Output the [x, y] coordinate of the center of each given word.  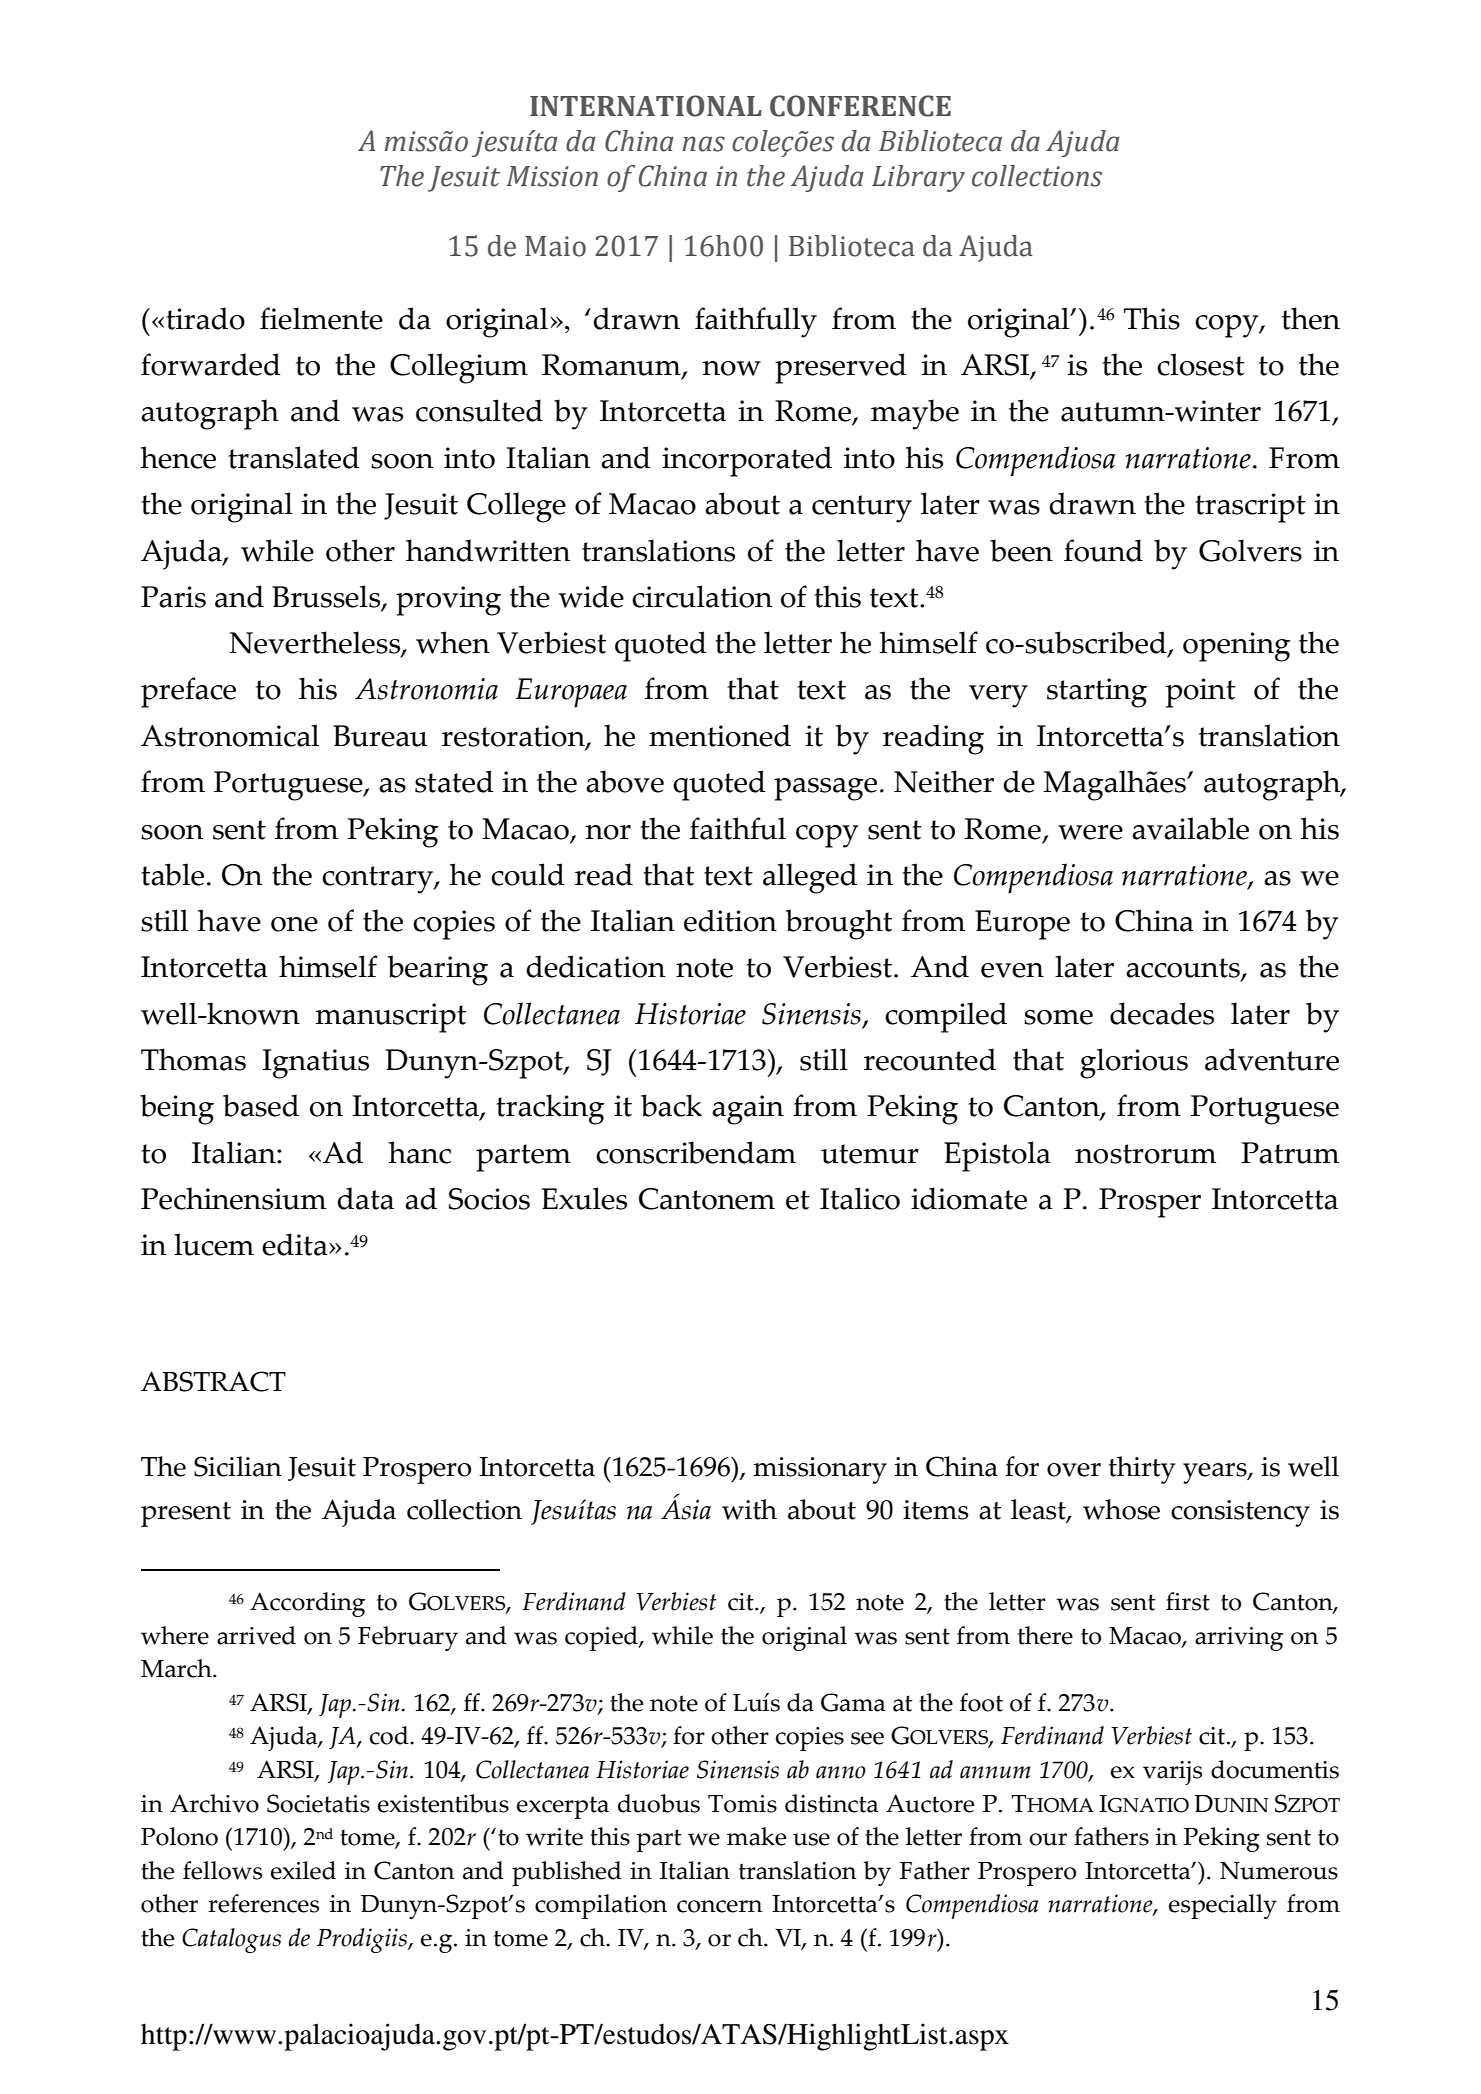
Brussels [327, 597]
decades [1162, 1013]
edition [730, 920]
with [749, 1509]
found [1103, 550]
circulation [702, 596]
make [756, 1836]
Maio [555, 246]
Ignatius [315, 1064]
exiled [303, 1870]
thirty [1142, 1470]
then [1311, 318]
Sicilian [238, 1466]
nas [703, 144]
